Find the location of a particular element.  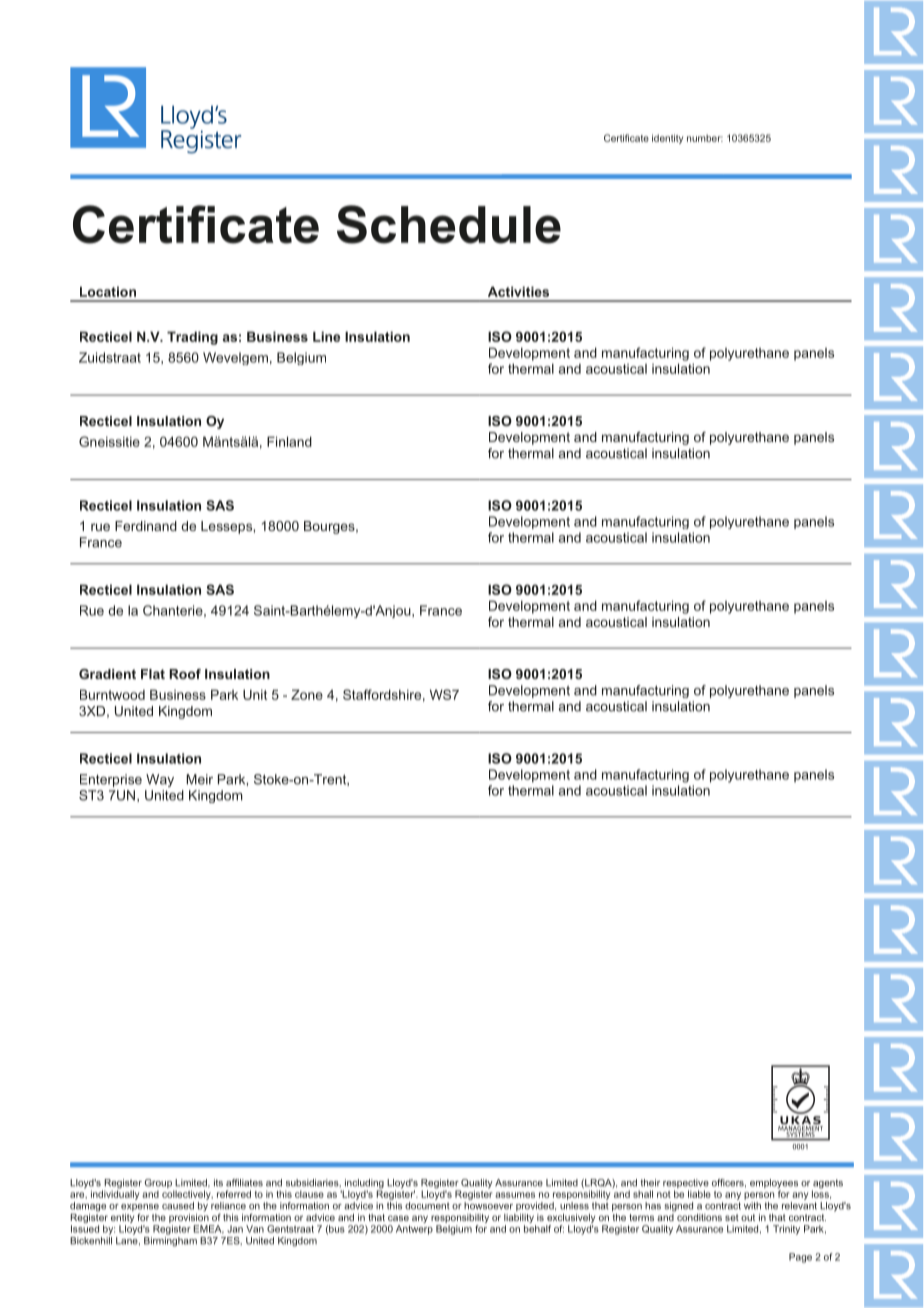

document is located at coordinates (427, 1206).
